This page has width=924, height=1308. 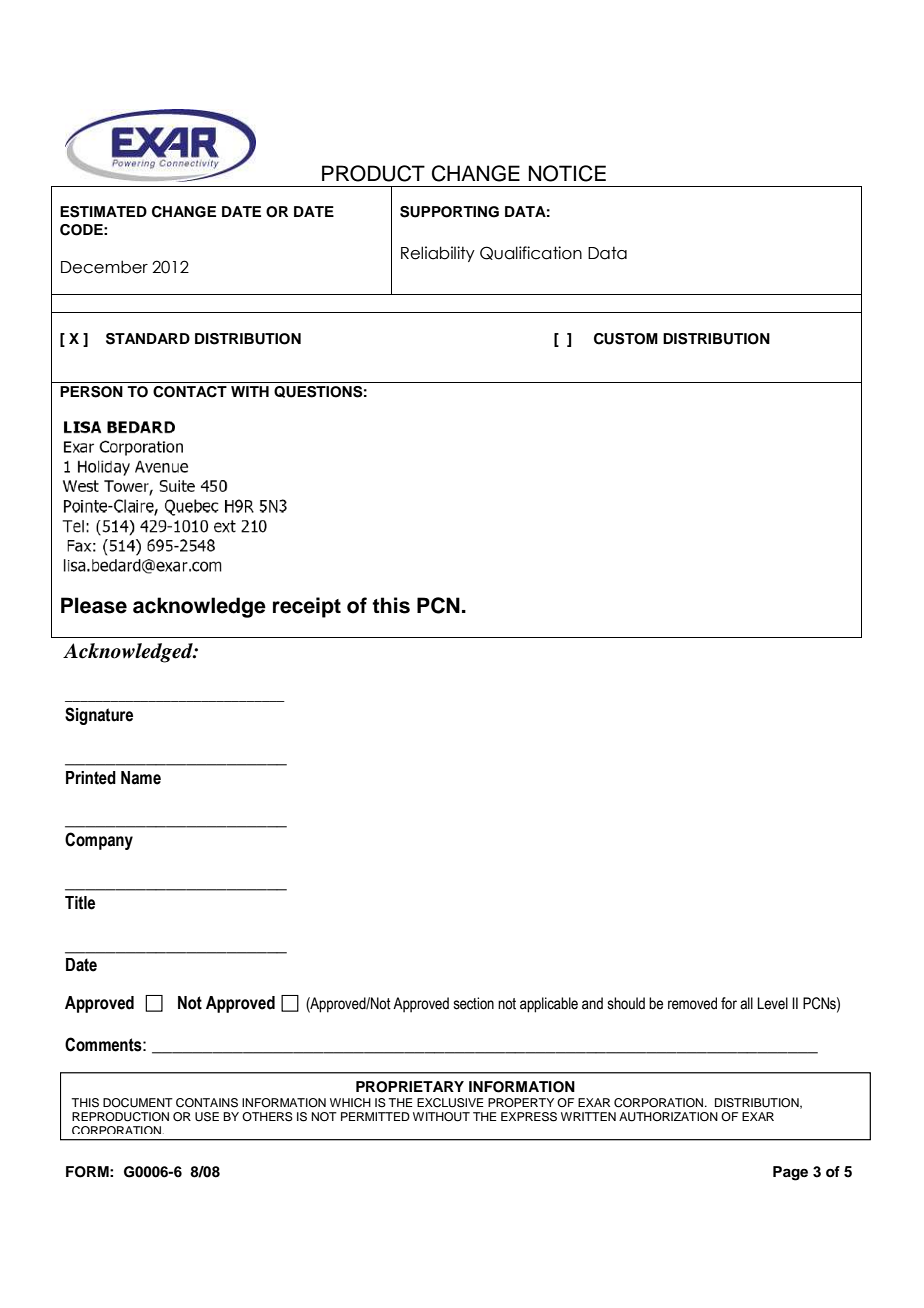 What do you see at coordinates (207, 1117) in the page?
I see `USE` at bounding box center [207, 1117].
